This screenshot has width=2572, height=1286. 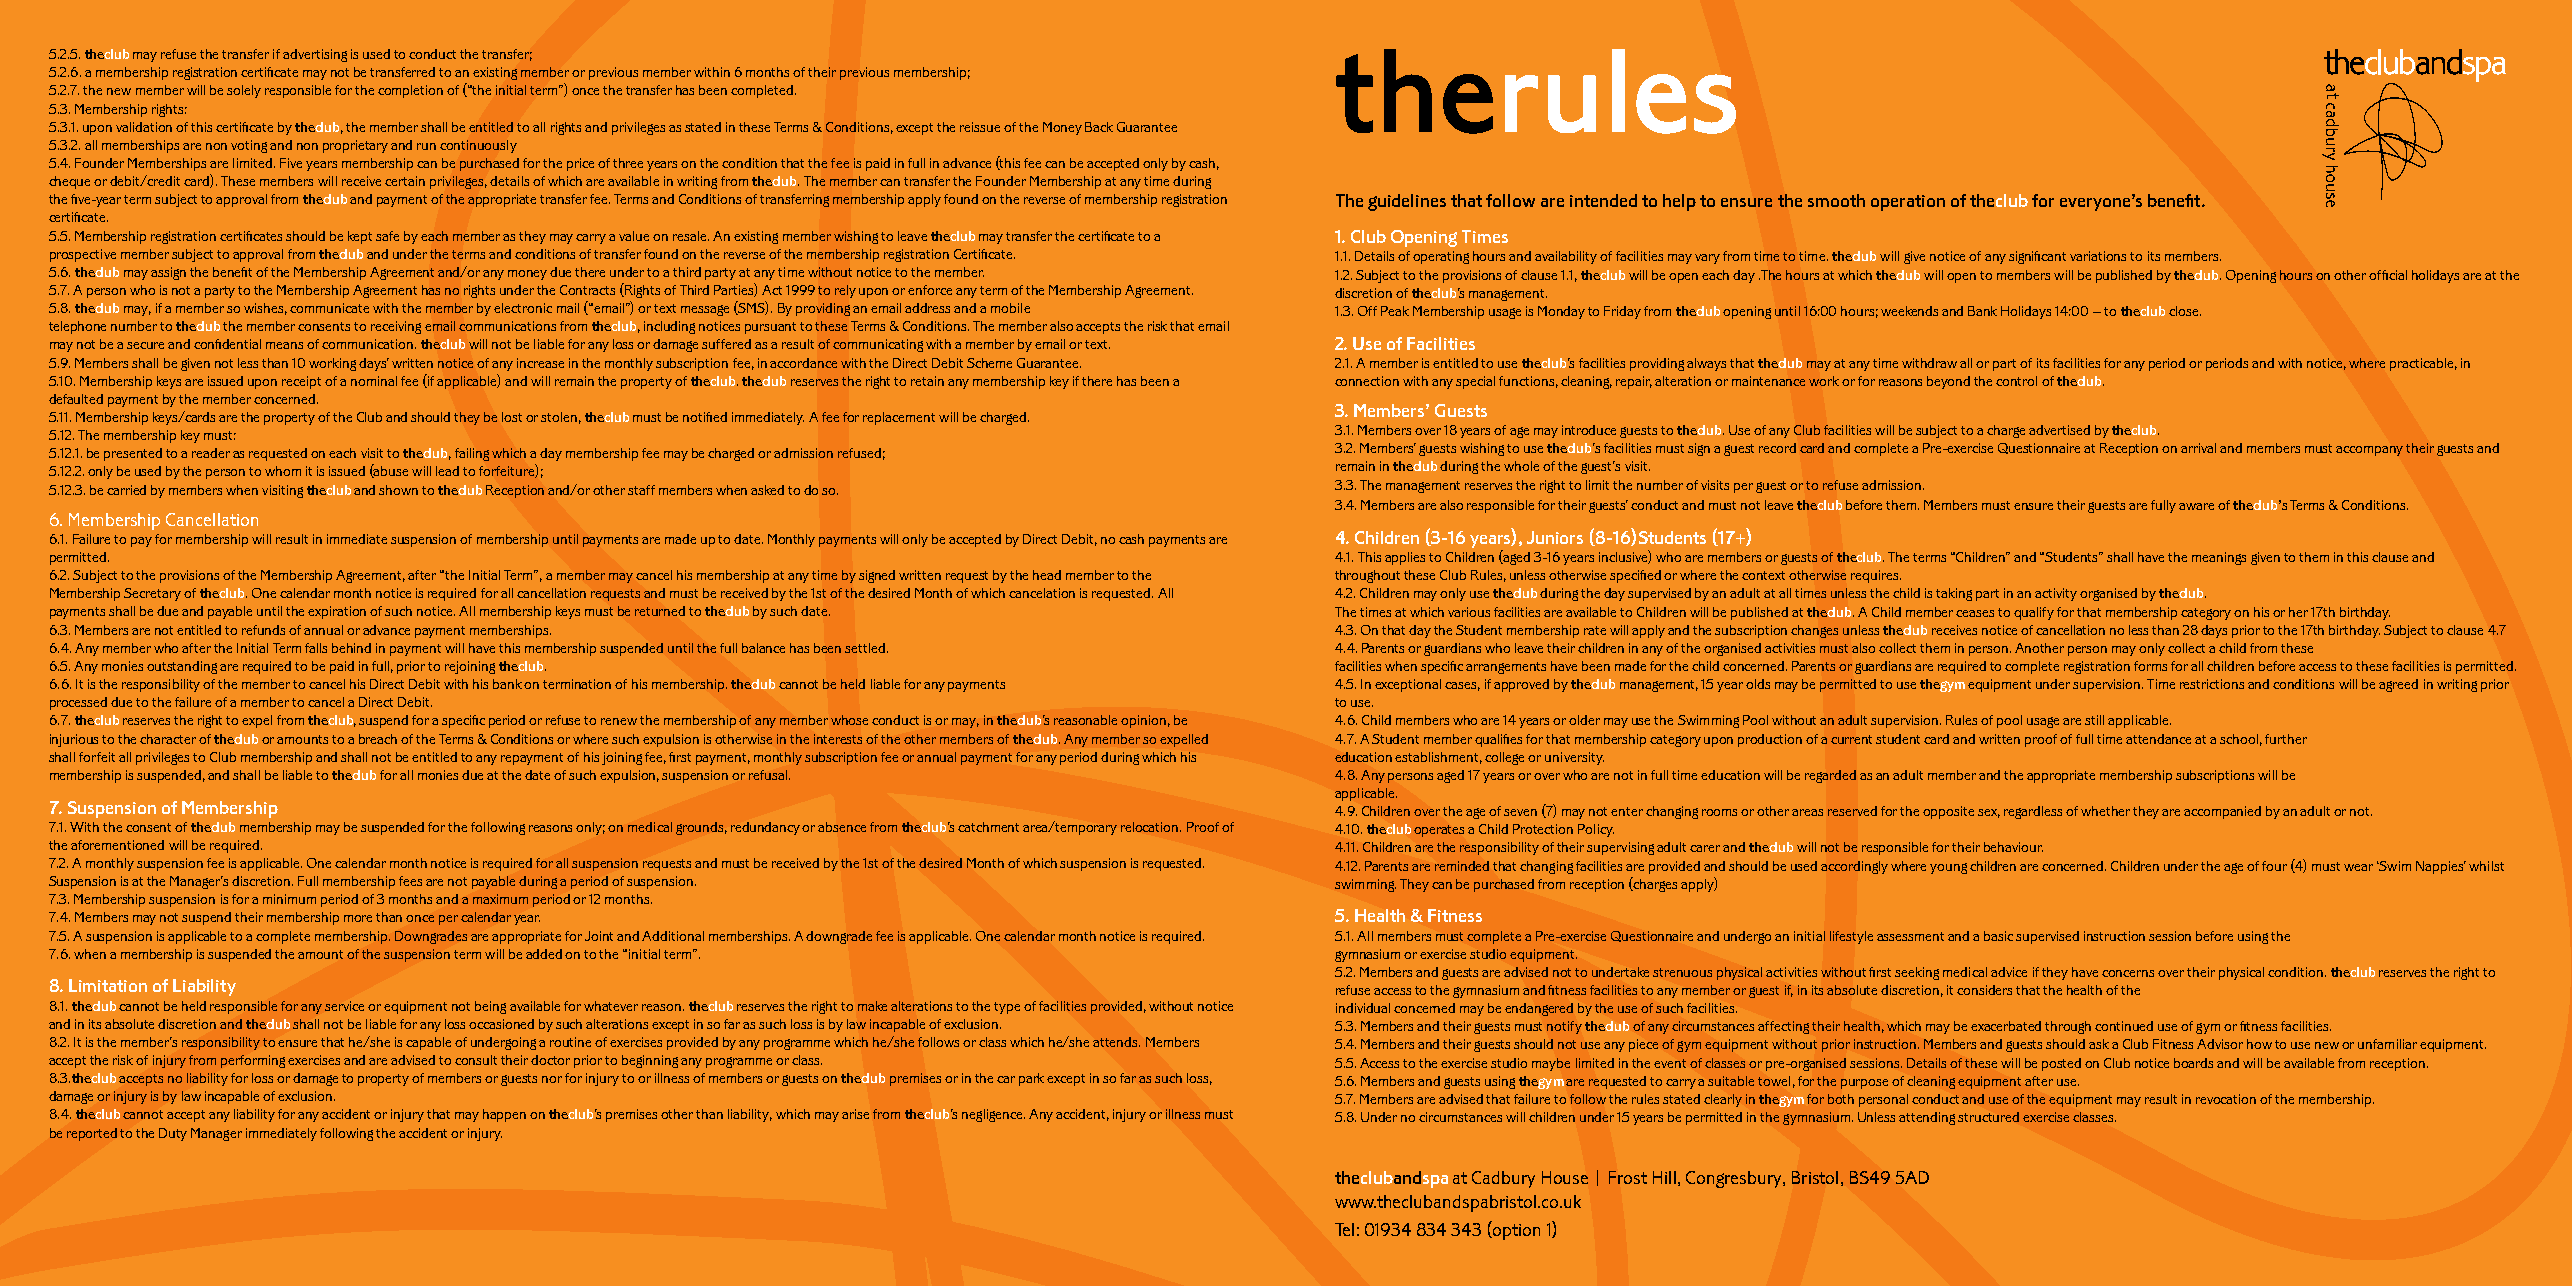 I want to click on opinion, so click(x=1143, y=721).
